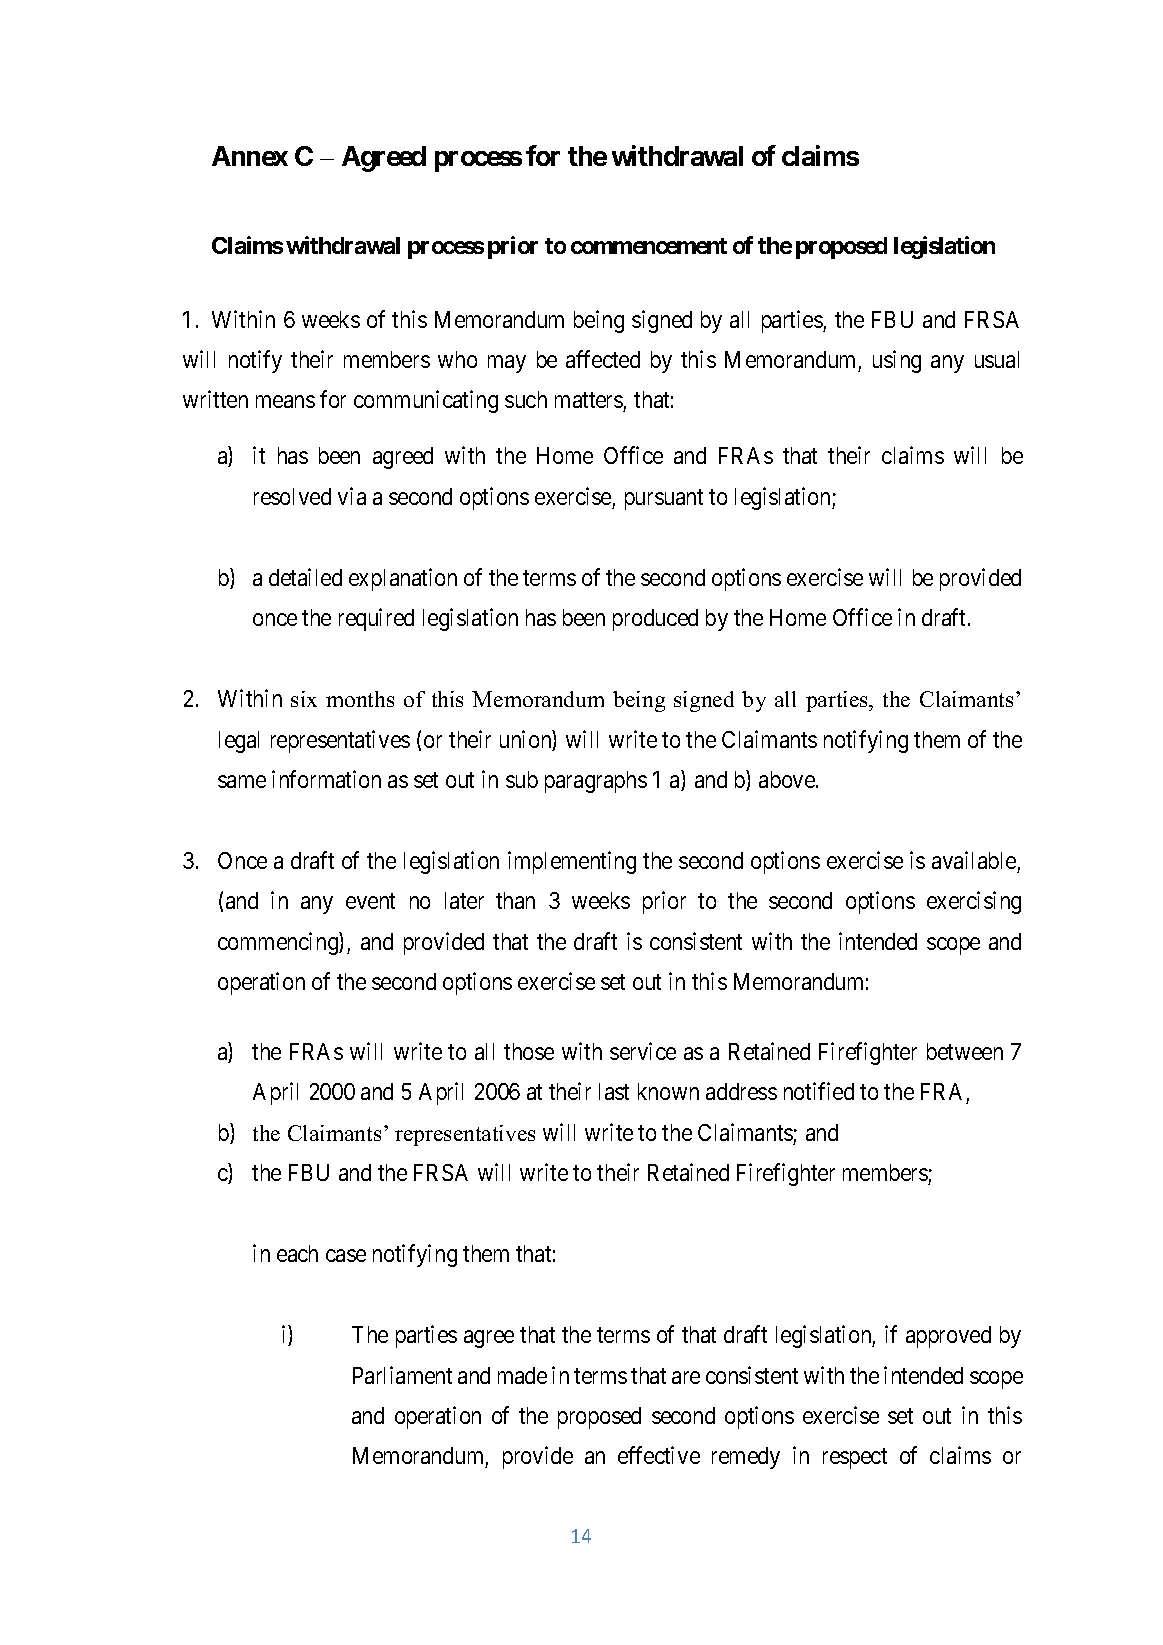  I want to click on paragraphs, so click(596, 782).
